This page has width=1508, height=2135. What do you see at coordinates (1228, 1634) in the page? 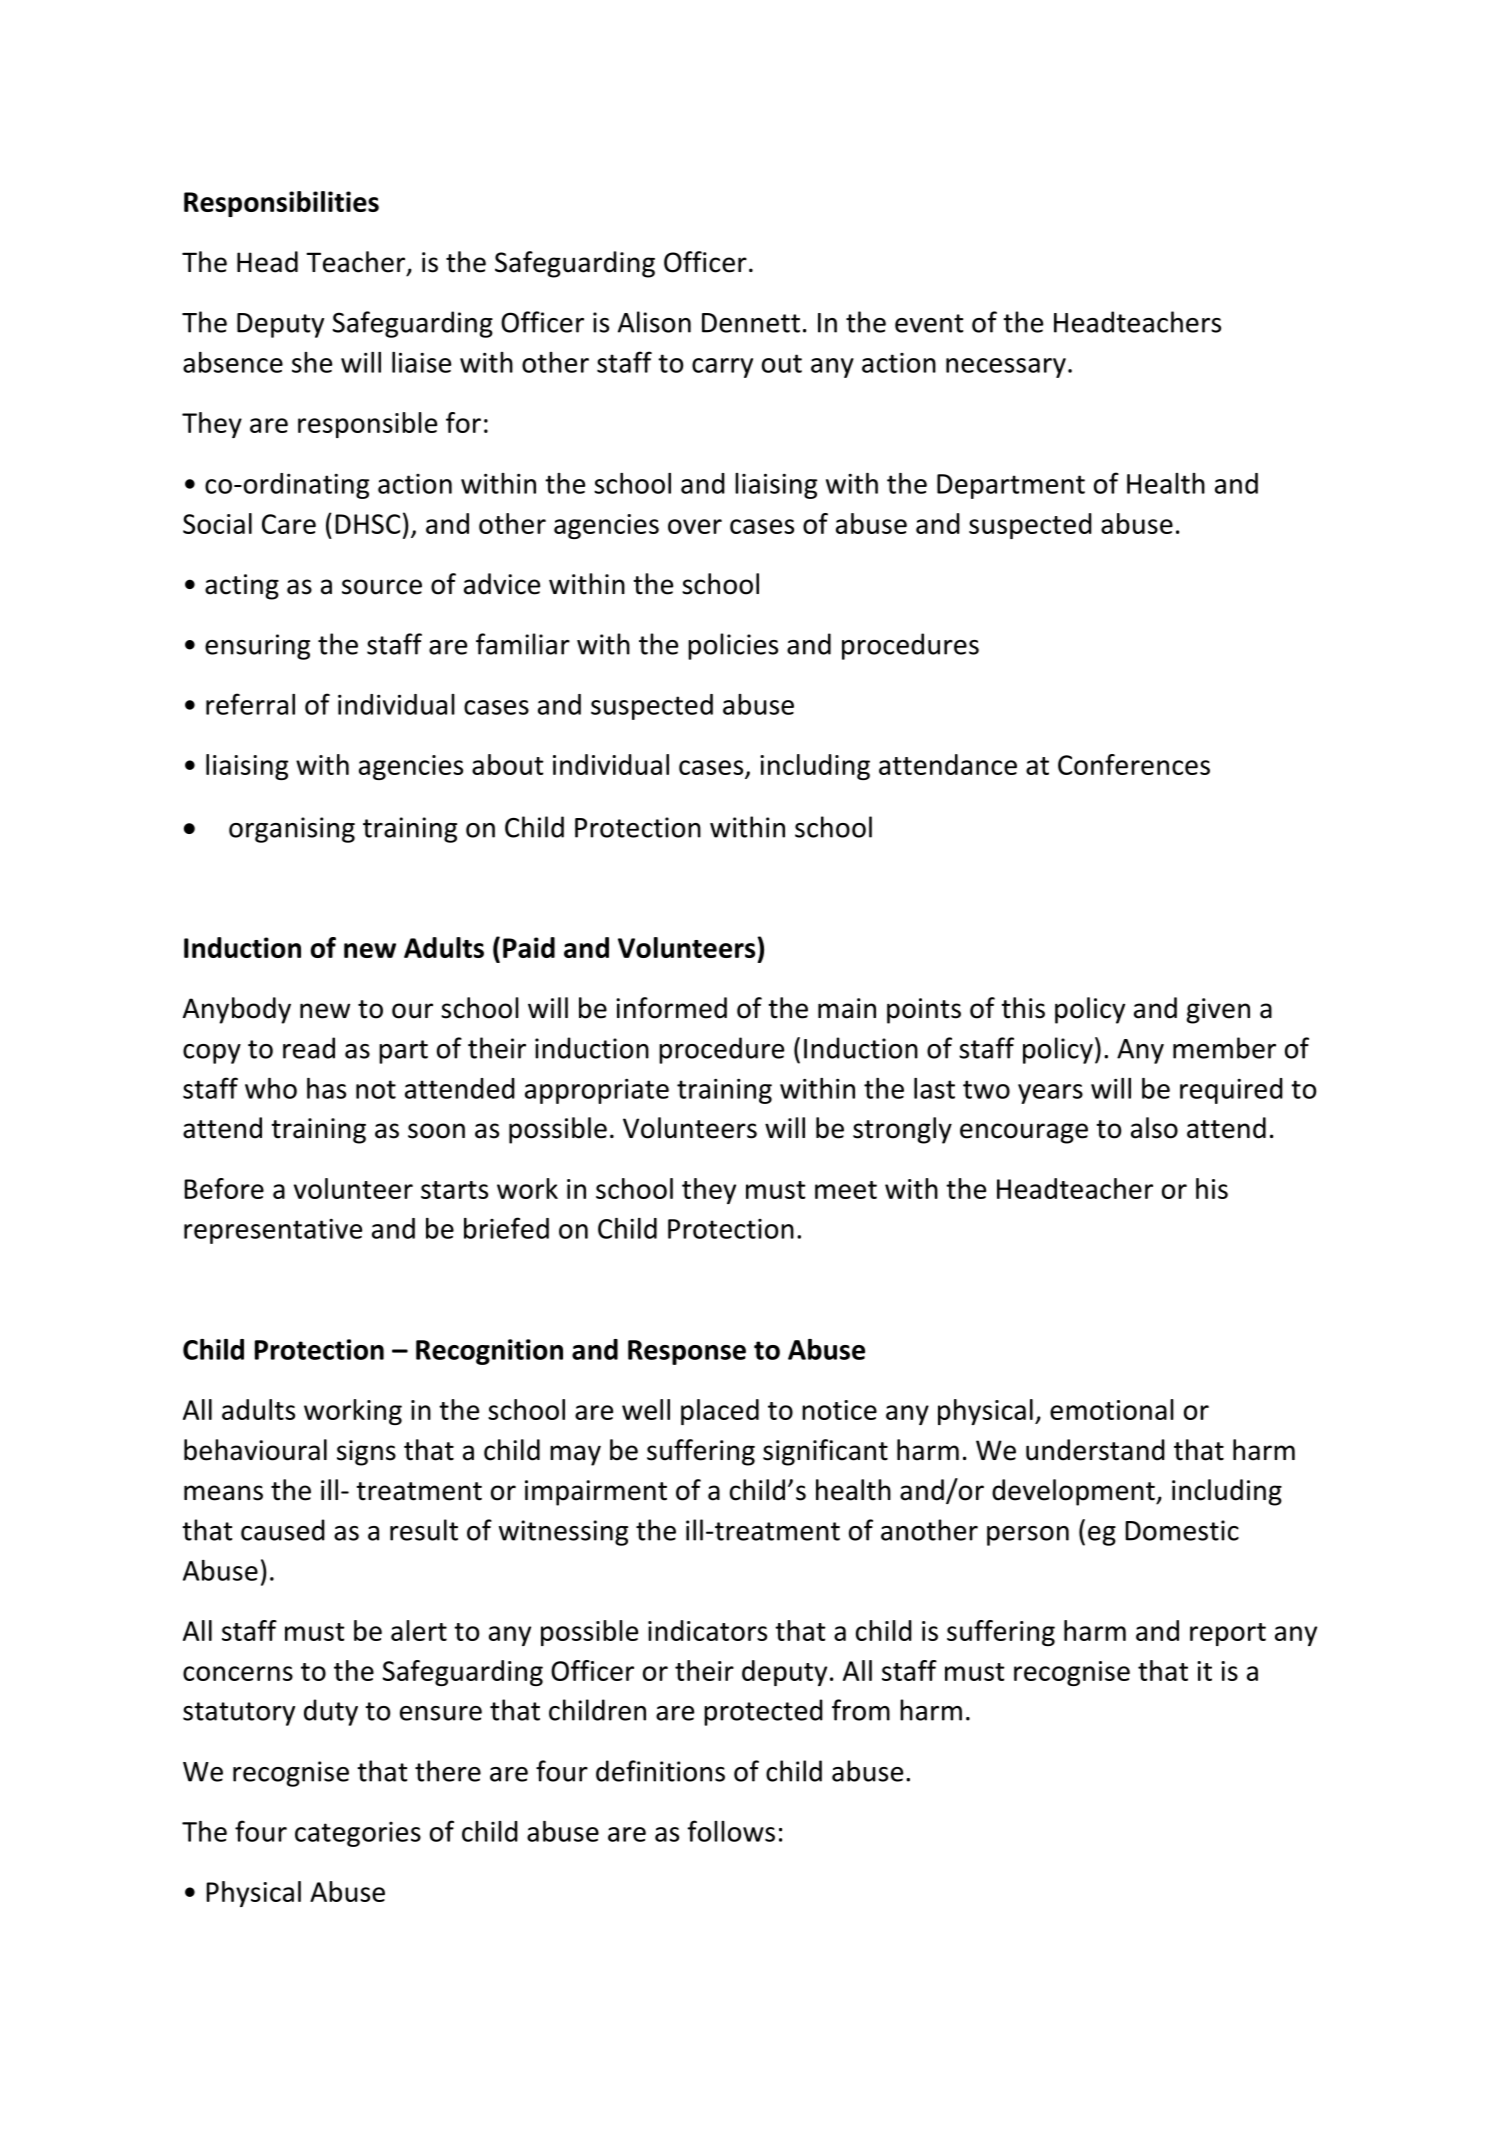
I see `report` at bounding box center [1228, 1634].
